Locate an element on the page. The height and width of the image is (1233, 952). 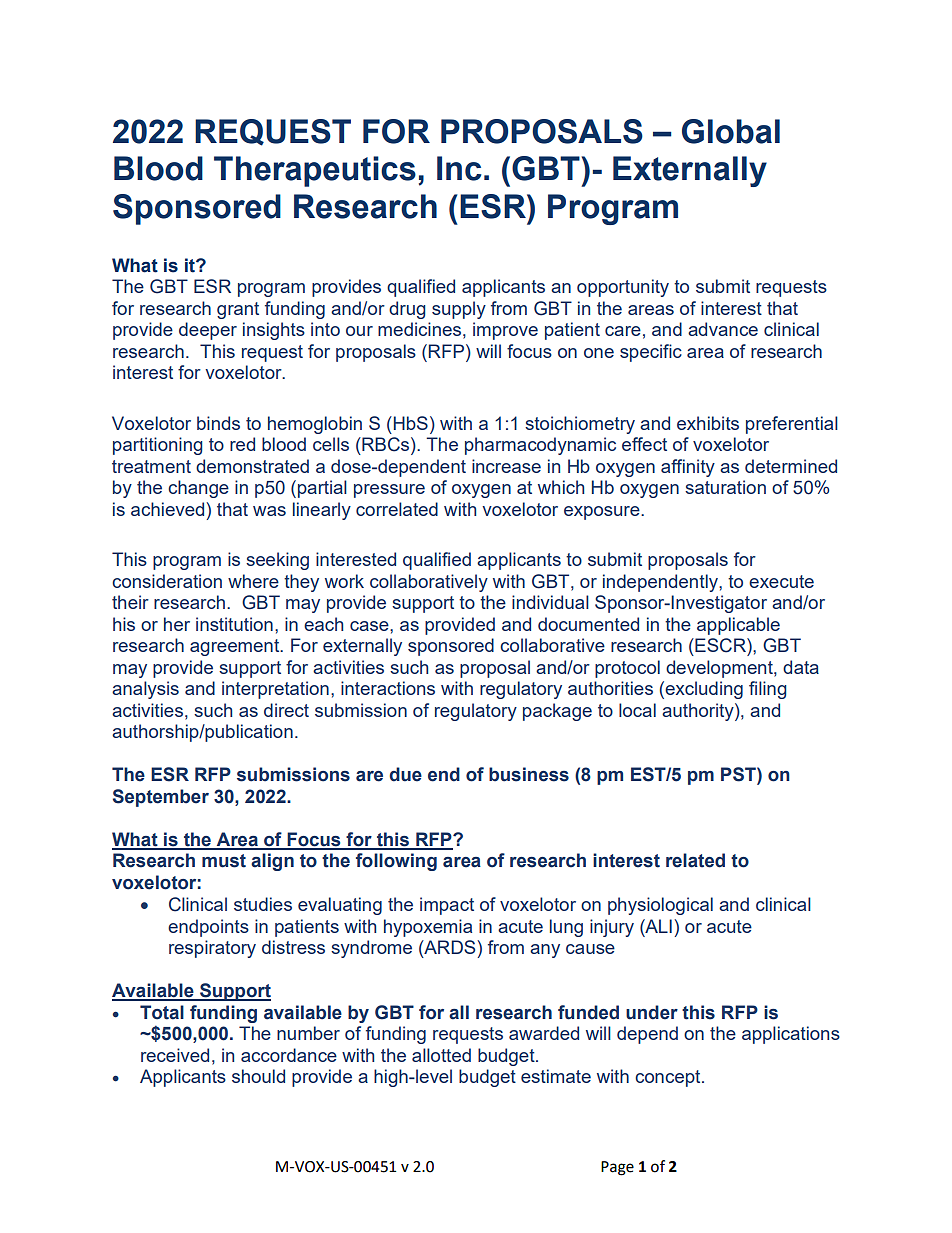
Global is located at coordinates (731, 131).
